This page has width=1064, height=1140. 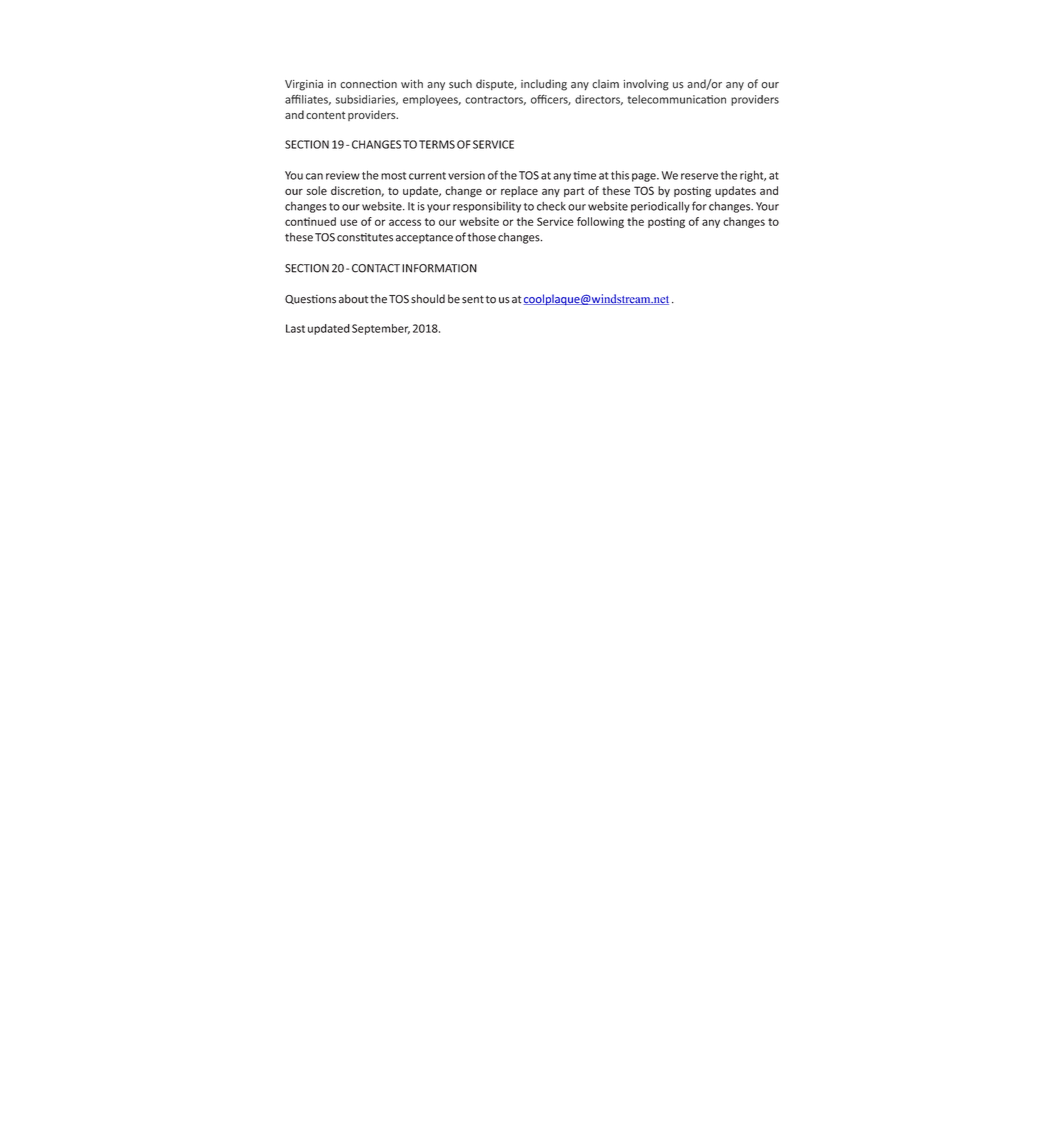 What do you see at coordinates (646, 85) in the page?
I see `involving` at bounding box center [646, 85].
